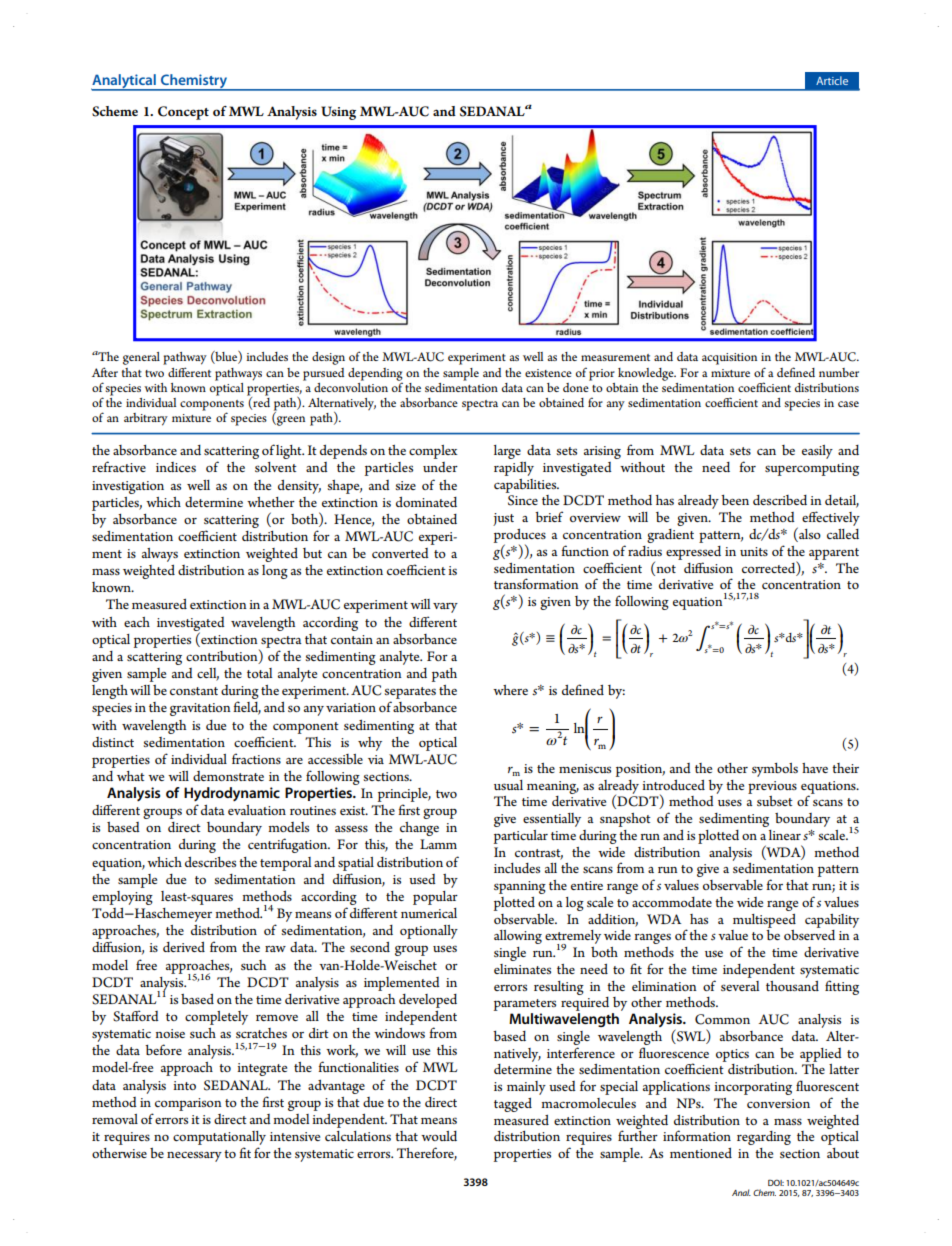  What do you see at coordinates (146, 419) in the image?
I see `arbitrary` at bounding box center [146, 419].
